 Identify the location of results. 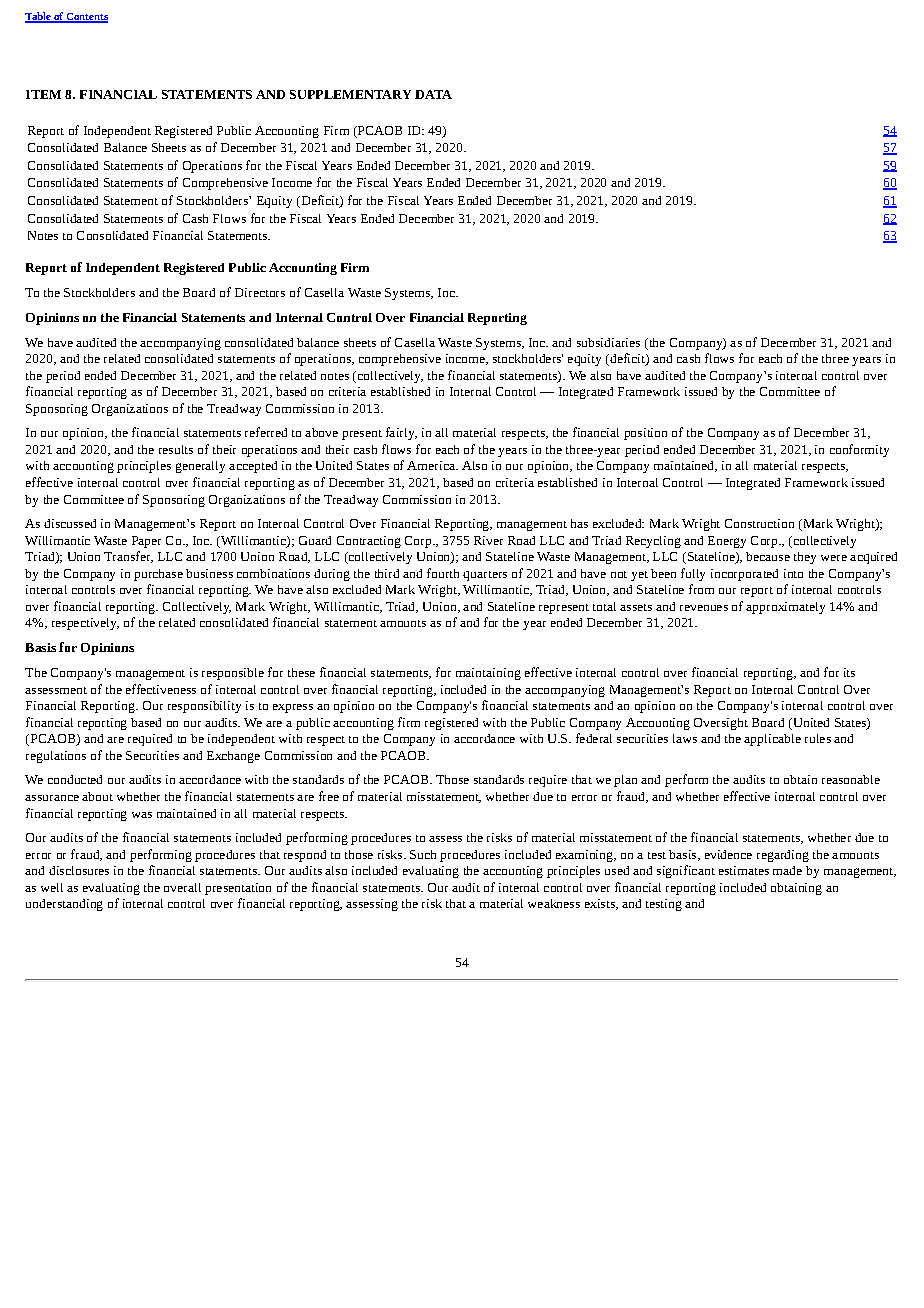
(176, 449).
